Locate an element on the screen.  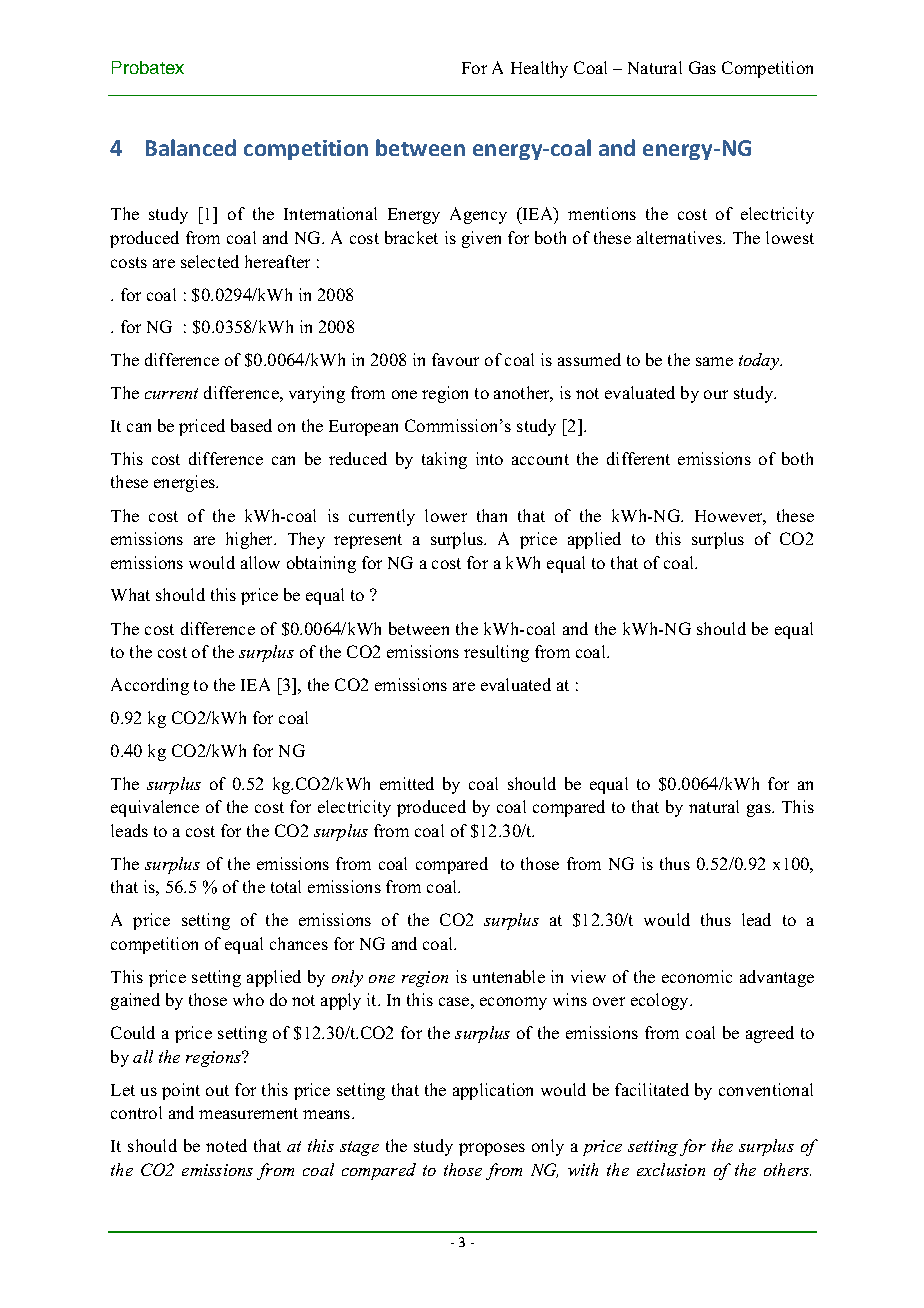
based is located at coordinates (251, 425).
